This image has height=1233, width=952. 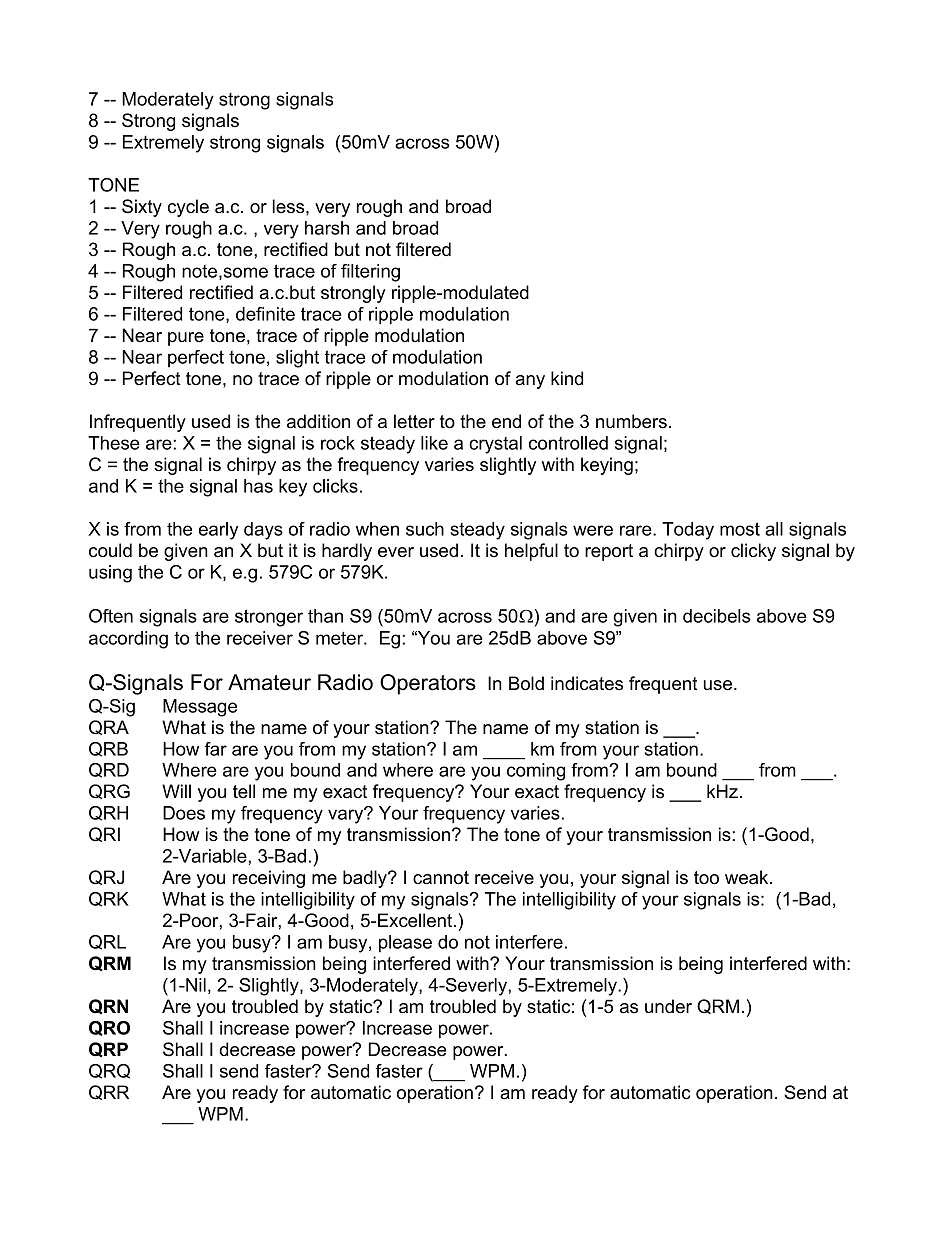 I want to click on please, so click(x=405, y=944).
